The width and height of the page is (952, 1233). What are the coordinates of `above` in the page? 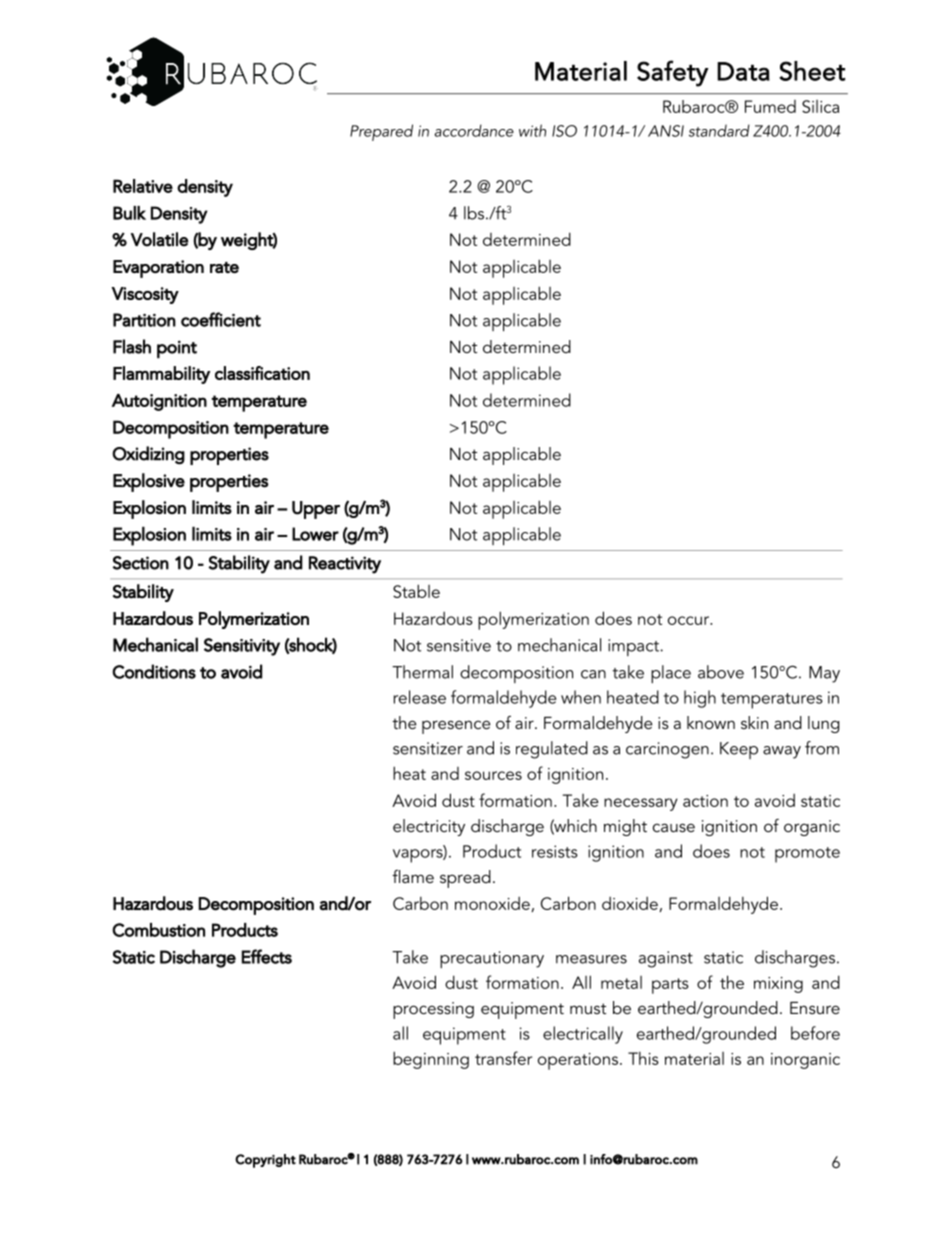 It's located at (721, 672).
